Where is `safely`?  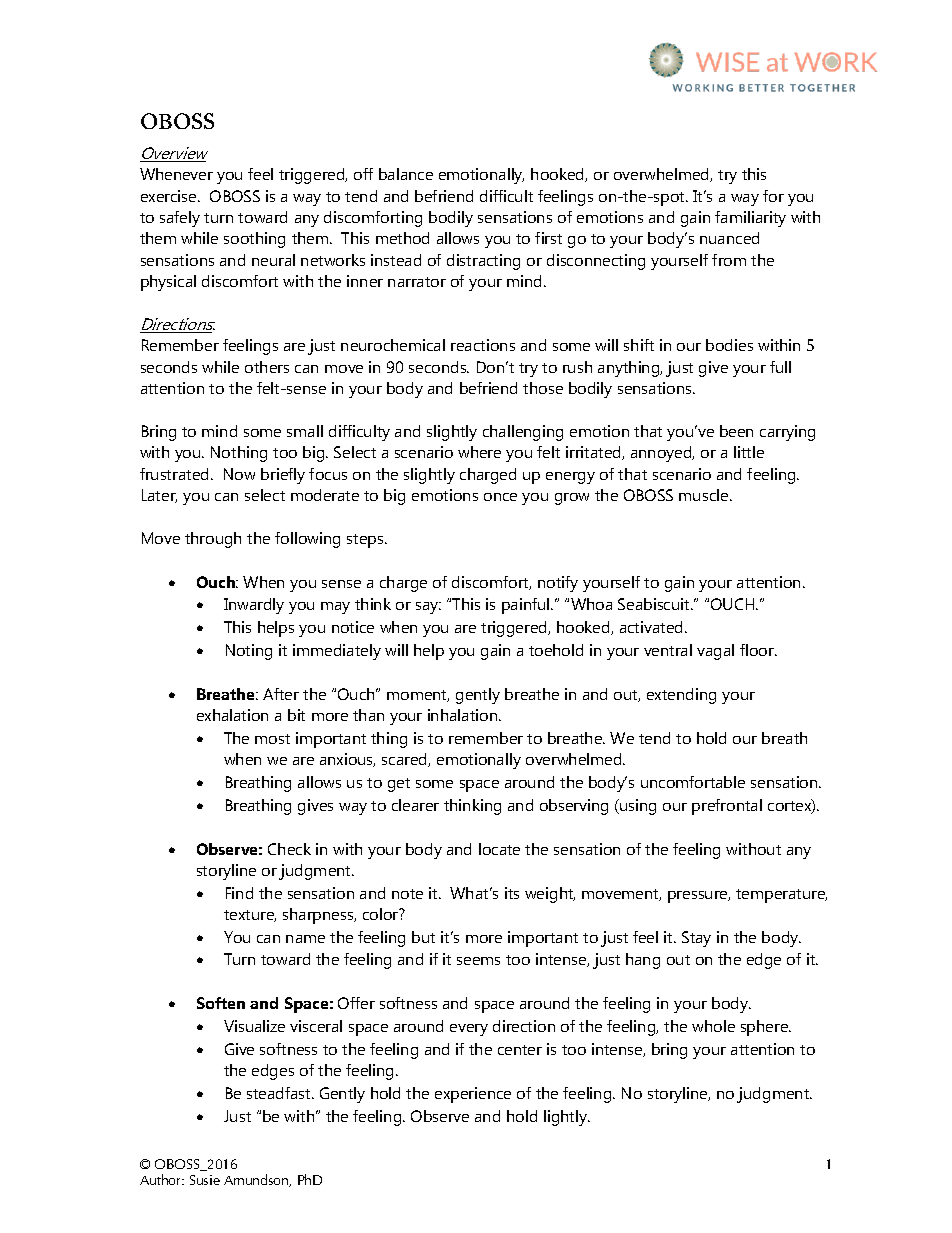 safely is located at coordinates (180, 219).
